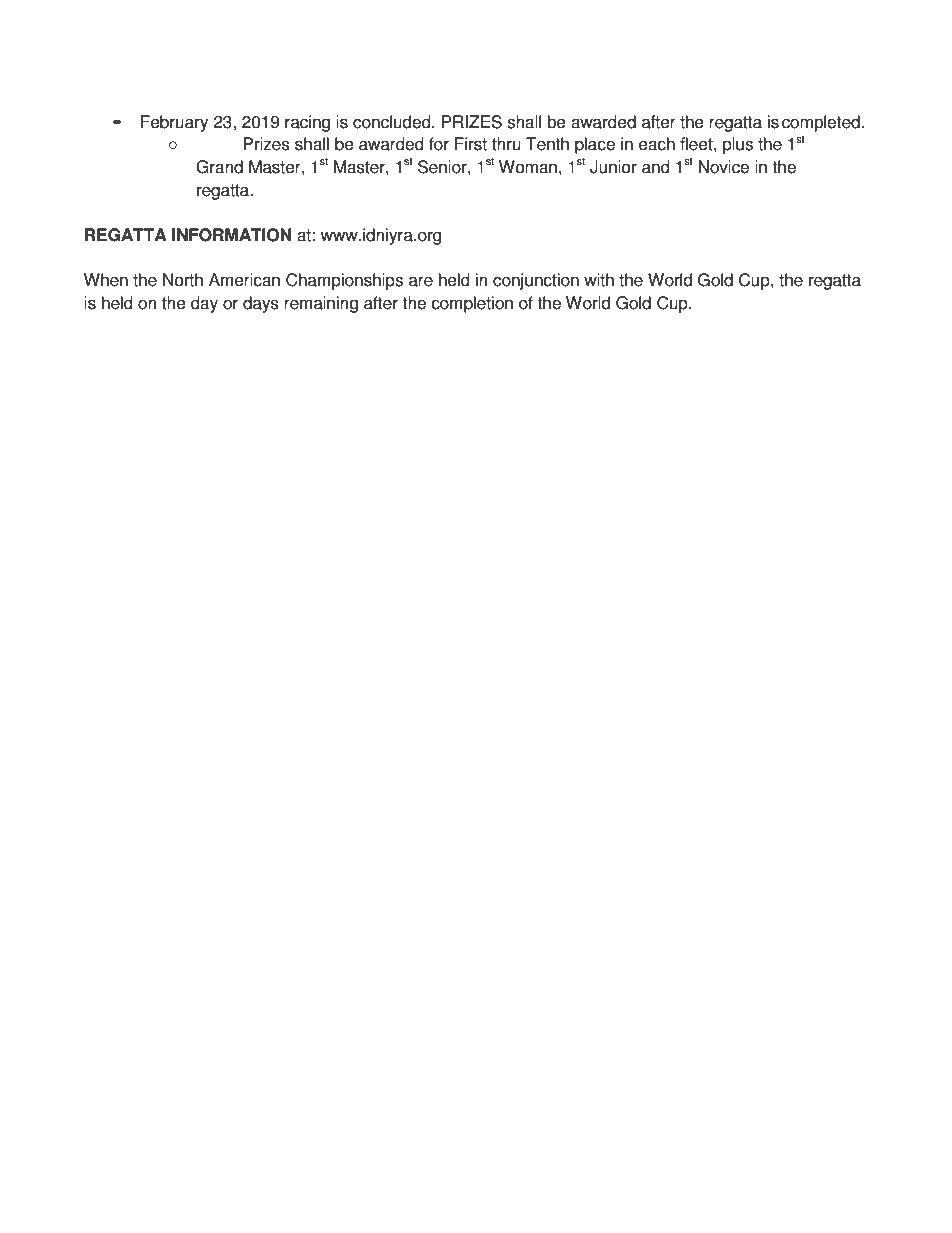 The width and height of the screenshot is (952, 1233). Describe the element at coordinates (174, 123) in the screenshot. I see `February` at that location.
